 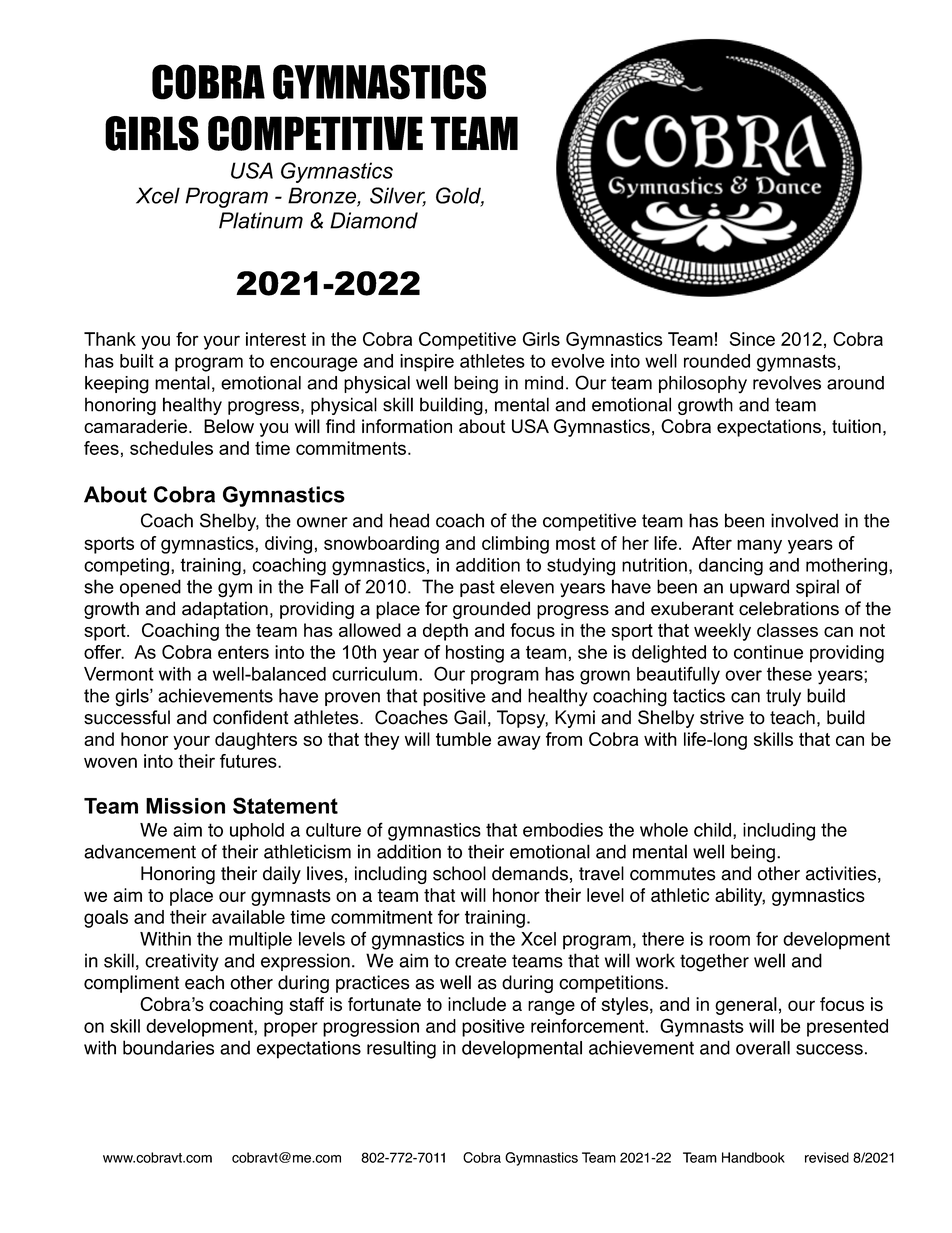 I want to click on resulting, so click(x=401, y=1050).
